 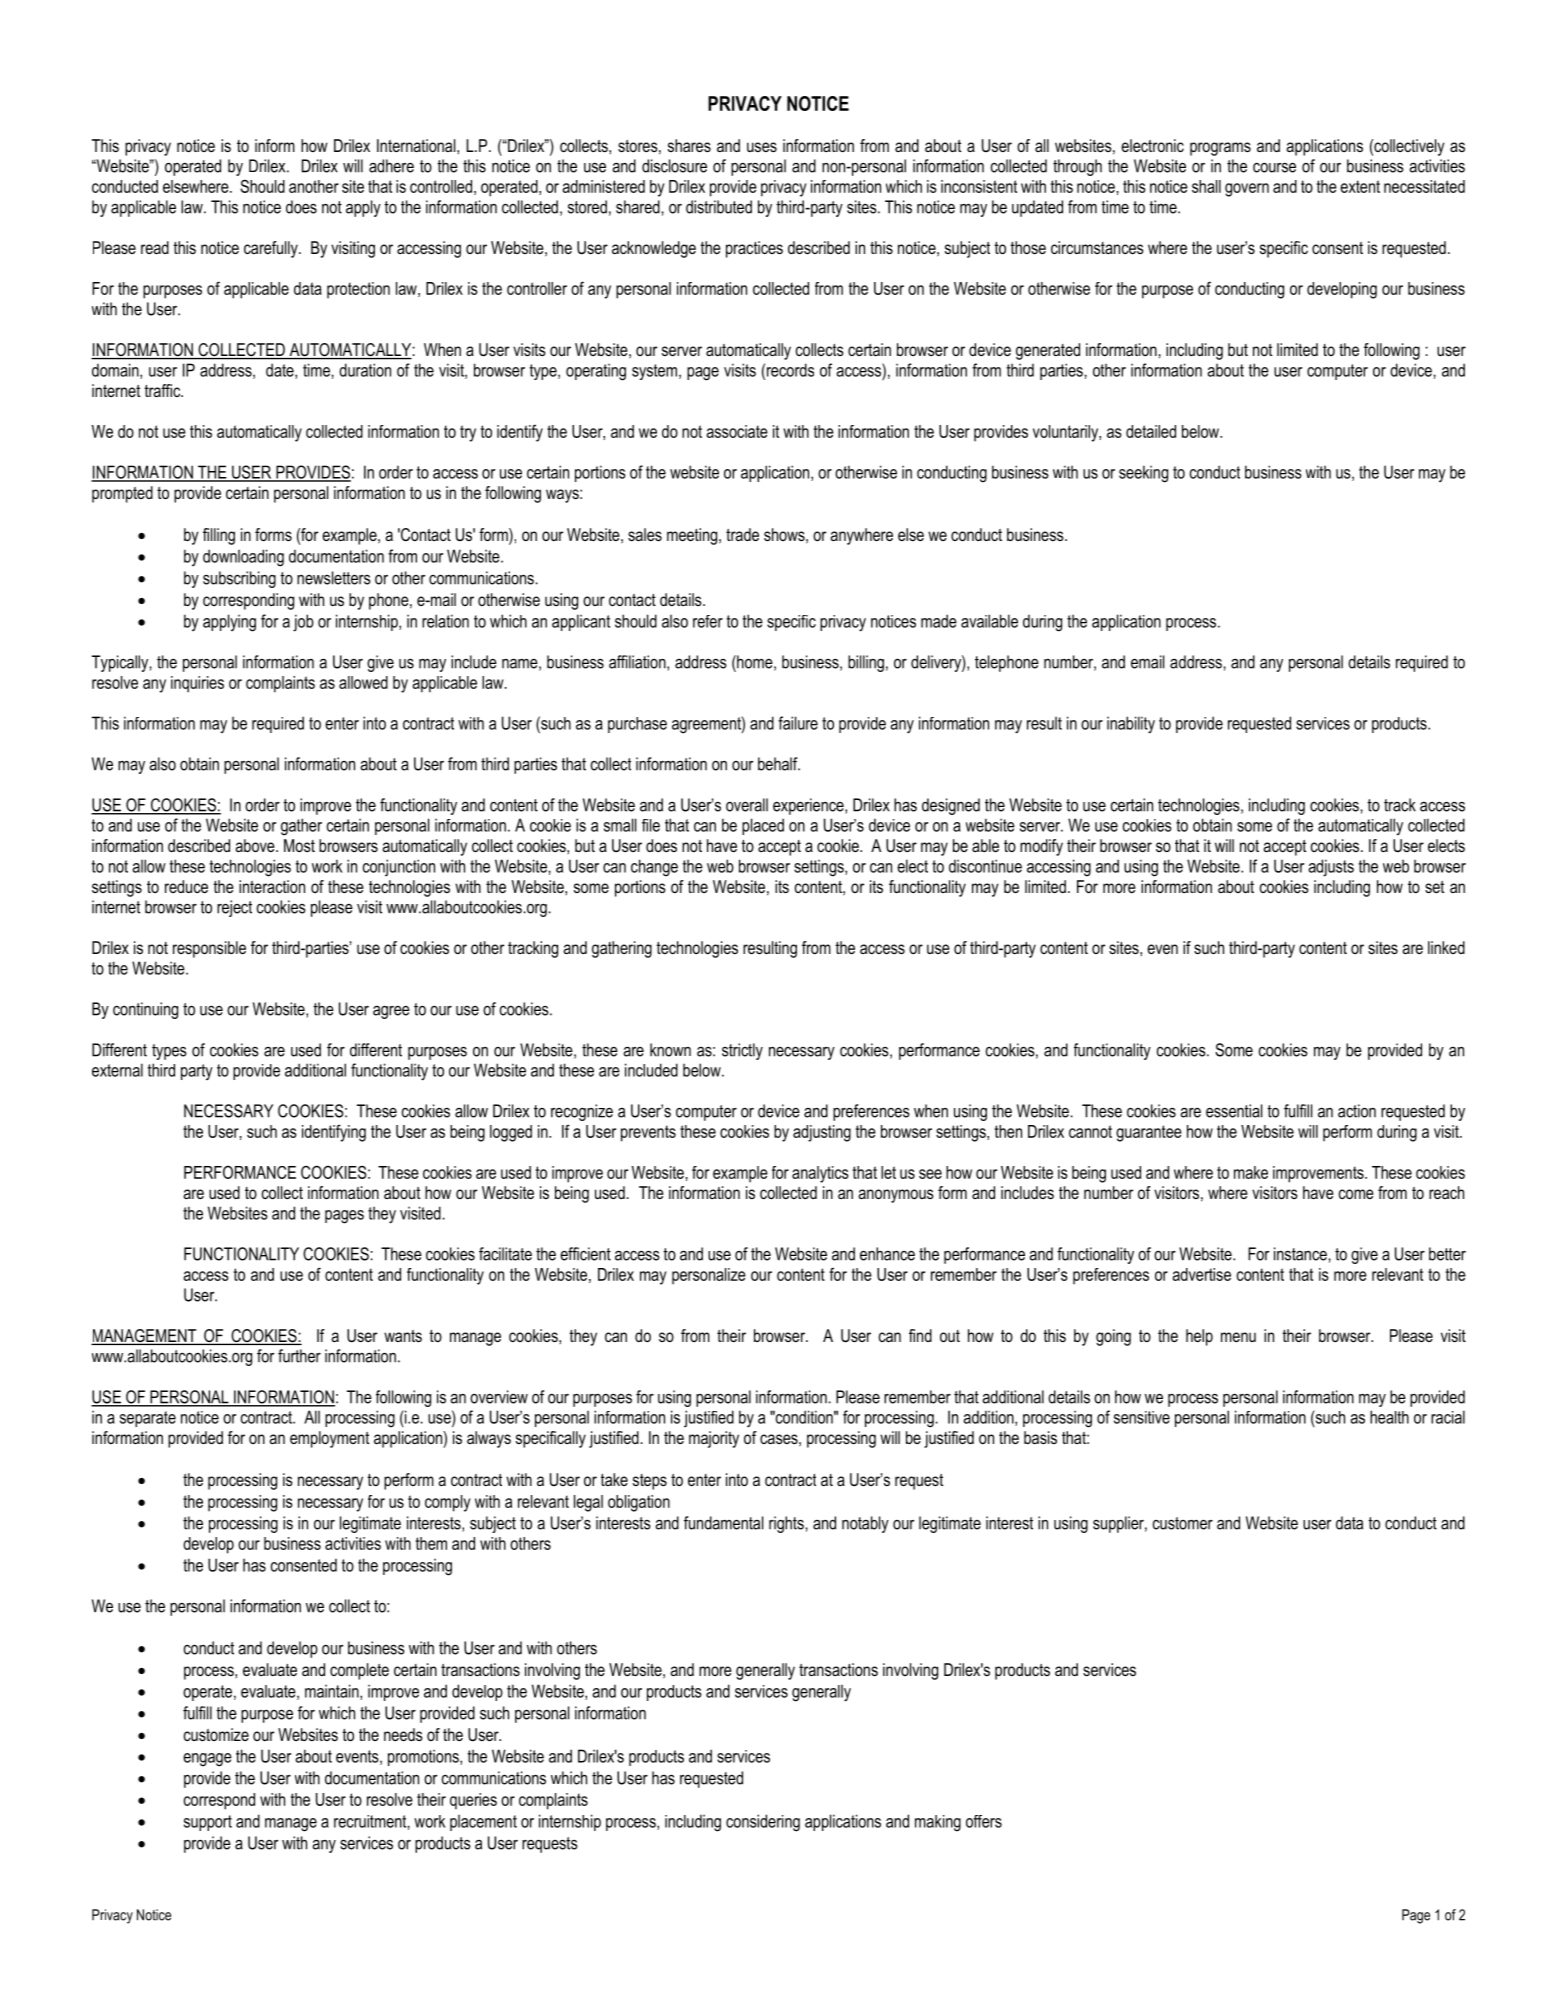 I want to click on govern, so click(x=1247, y=190).
